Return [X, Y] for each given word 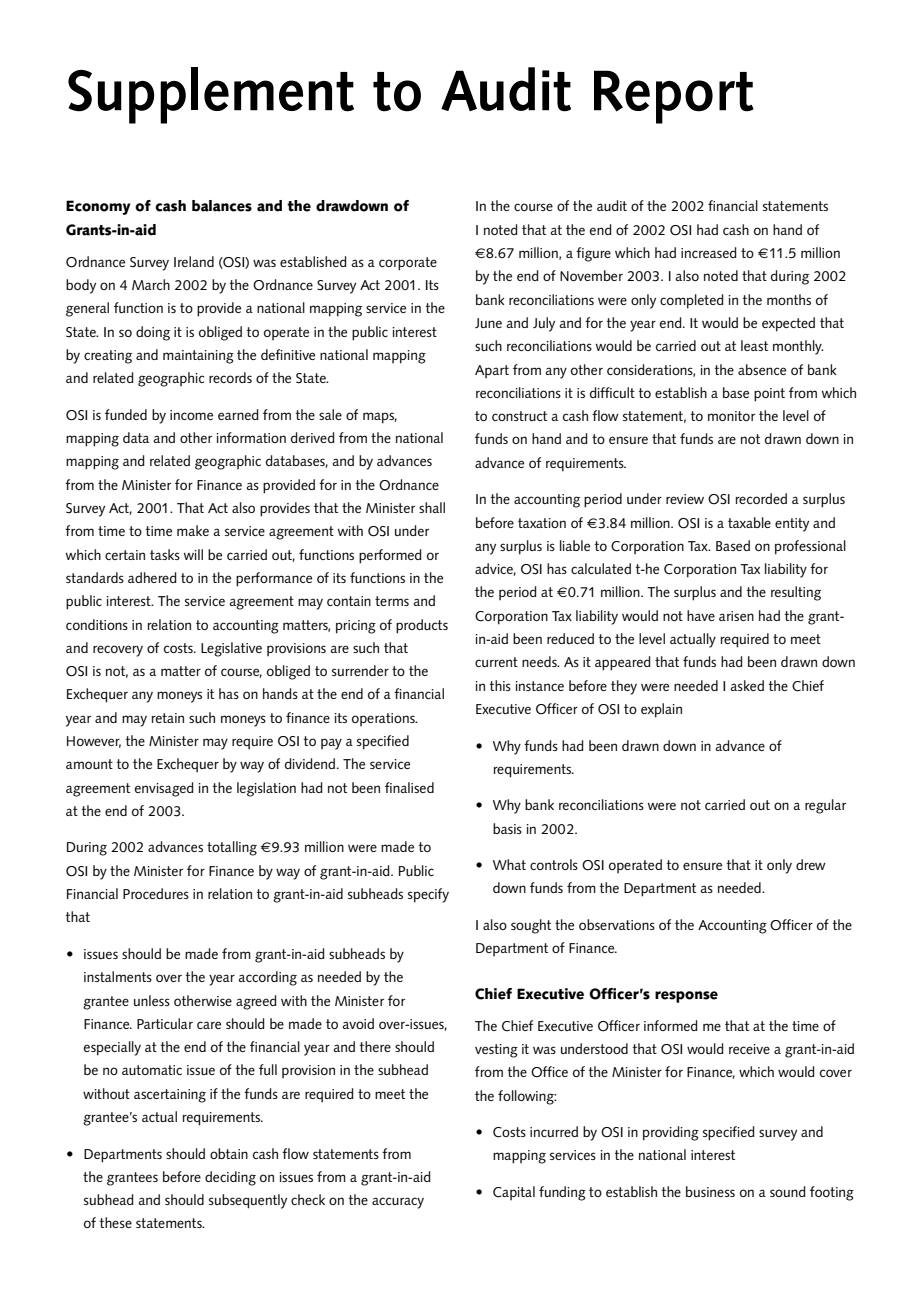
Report [674, 97]
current [496, 662]
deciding [230, 1178]
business [710, 1191]
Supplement [211, 95]
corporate [408, 264]
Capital [514, 1193]
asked [747, 685]
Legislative [231, 649]
